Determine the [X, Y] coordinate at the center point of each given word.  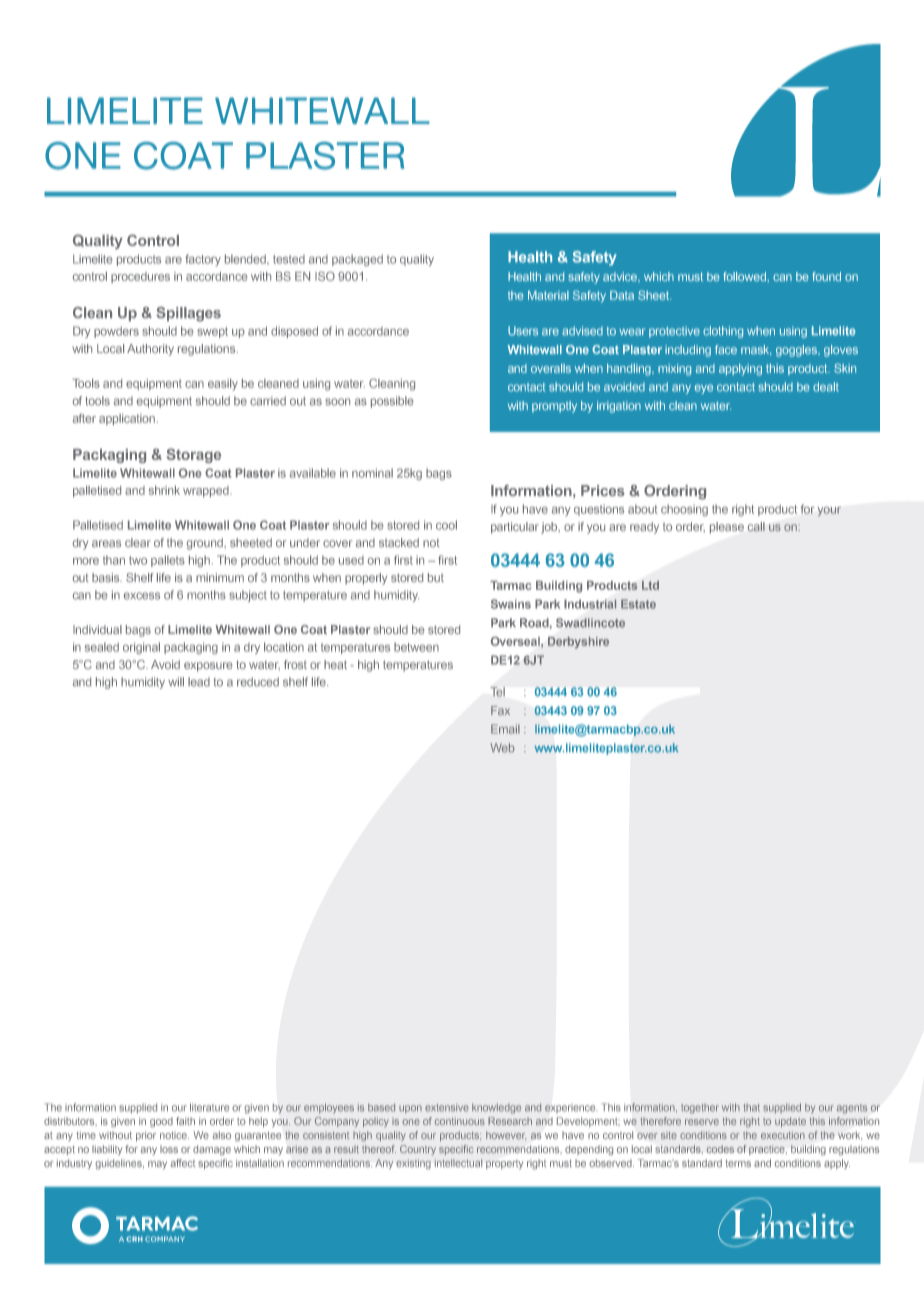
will [176, 681]
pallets [168, 561]
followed [746, 277]
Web [503, 748]
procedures [140, 277]
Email [505, 729]
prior [146, 1136]
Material [548, 295]
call [756, 526]
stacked [399, 542]
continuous [460, 1121]
